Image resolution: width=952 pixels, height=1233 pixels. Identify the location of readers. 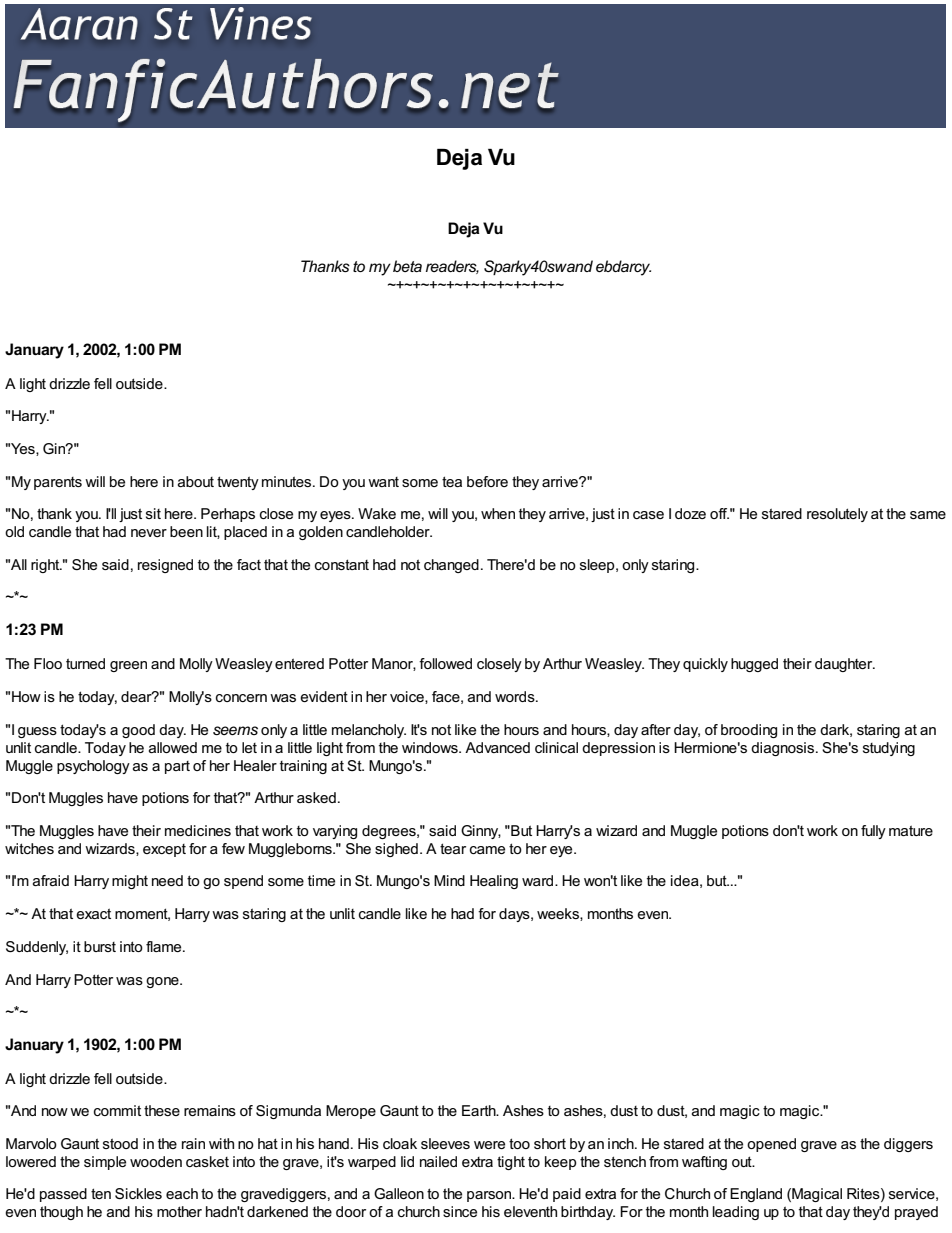
(452, 267).
